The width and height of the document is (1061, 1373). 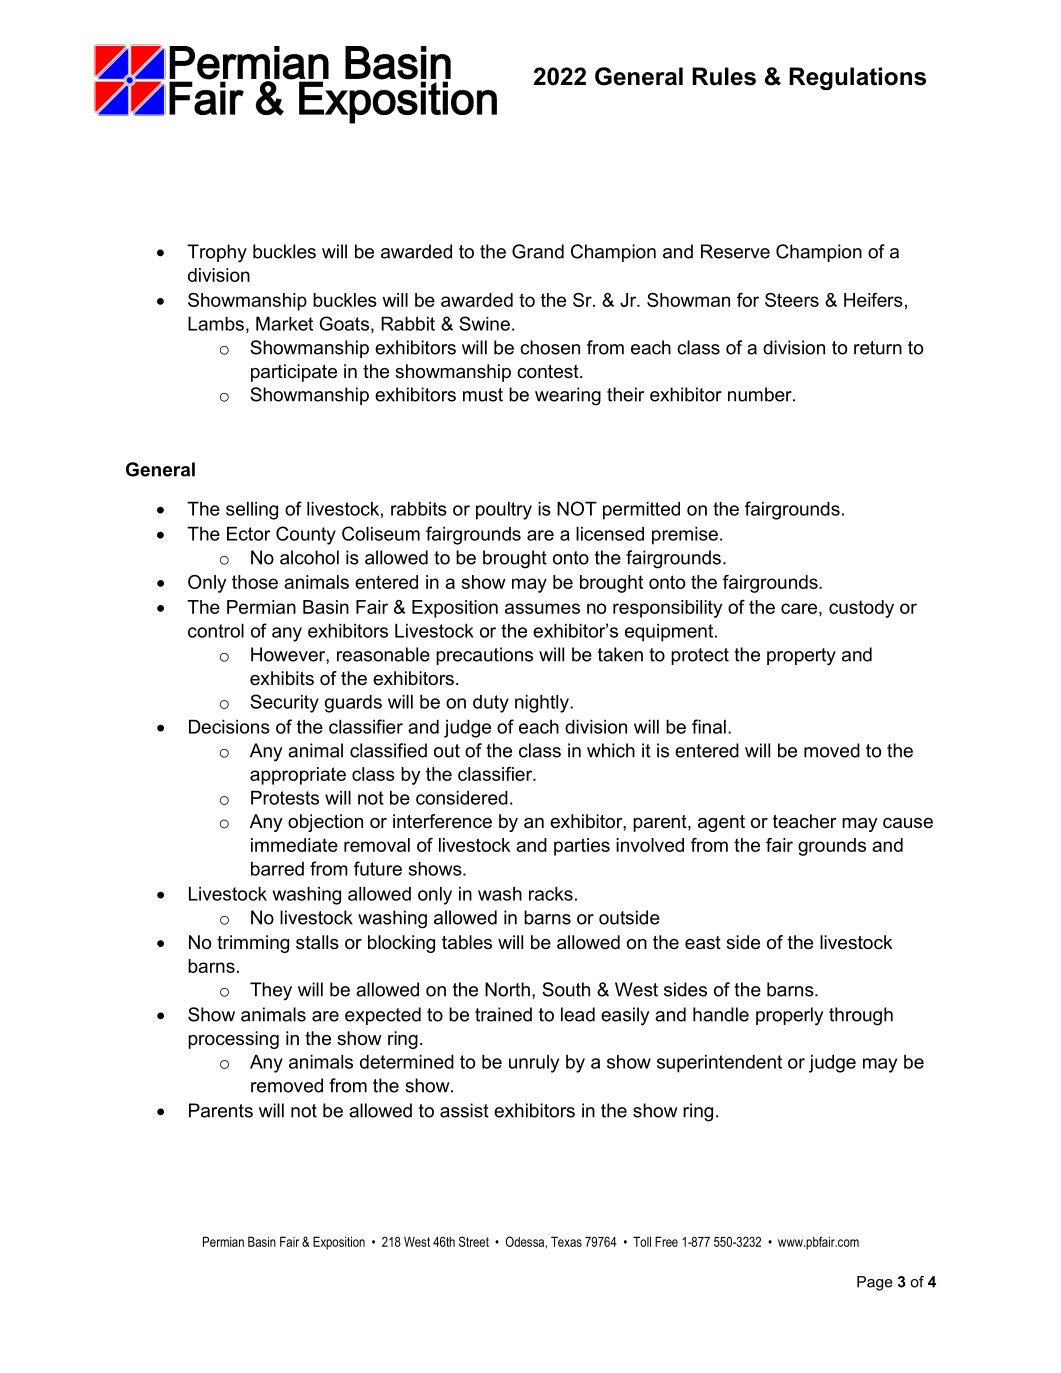 I want to click on Trophy, so click(x=217, y=253).
